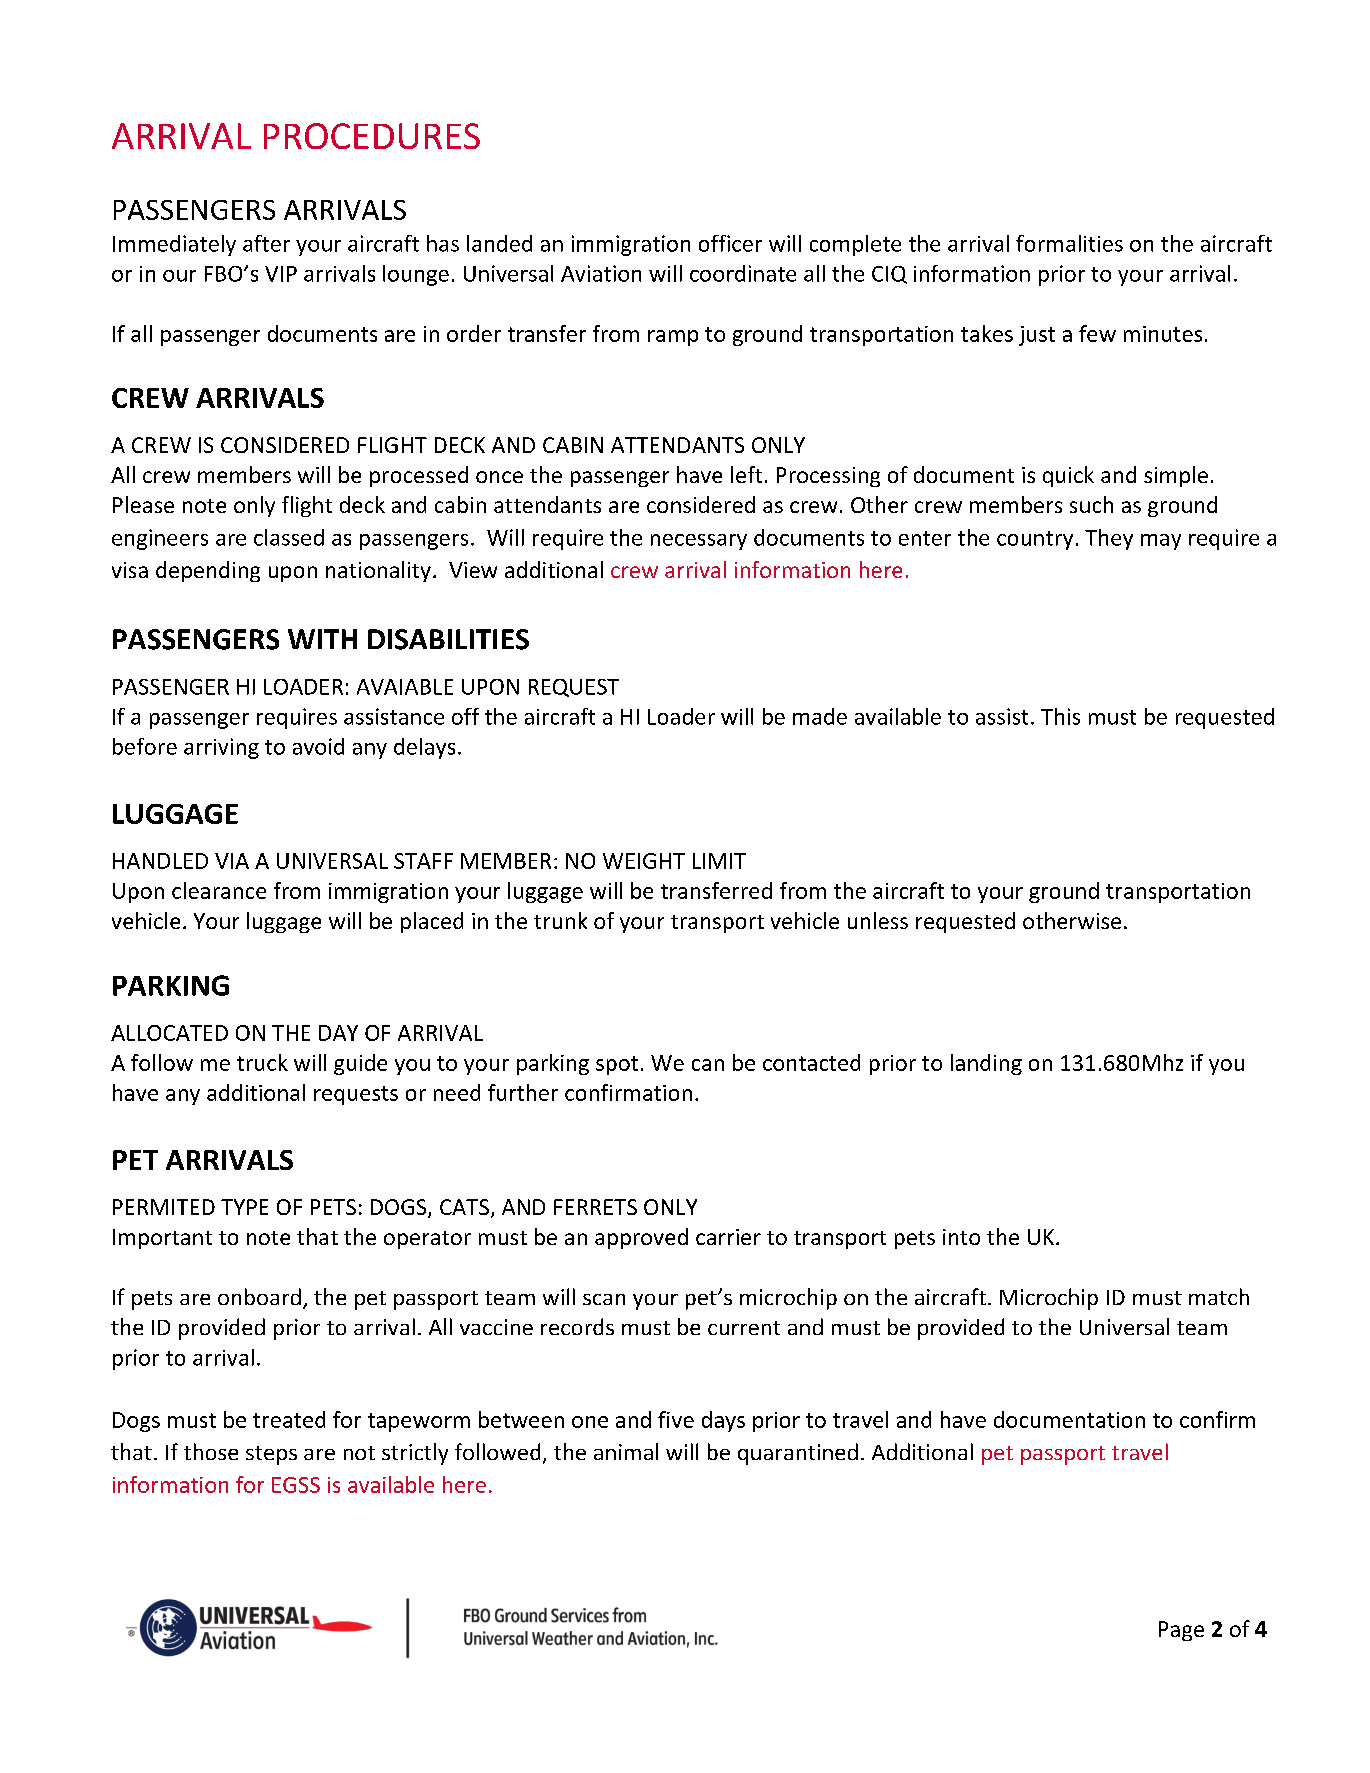 The width and height of the screenshot is (1370, 1773). I want to click on WITH, so click(322, 639).
